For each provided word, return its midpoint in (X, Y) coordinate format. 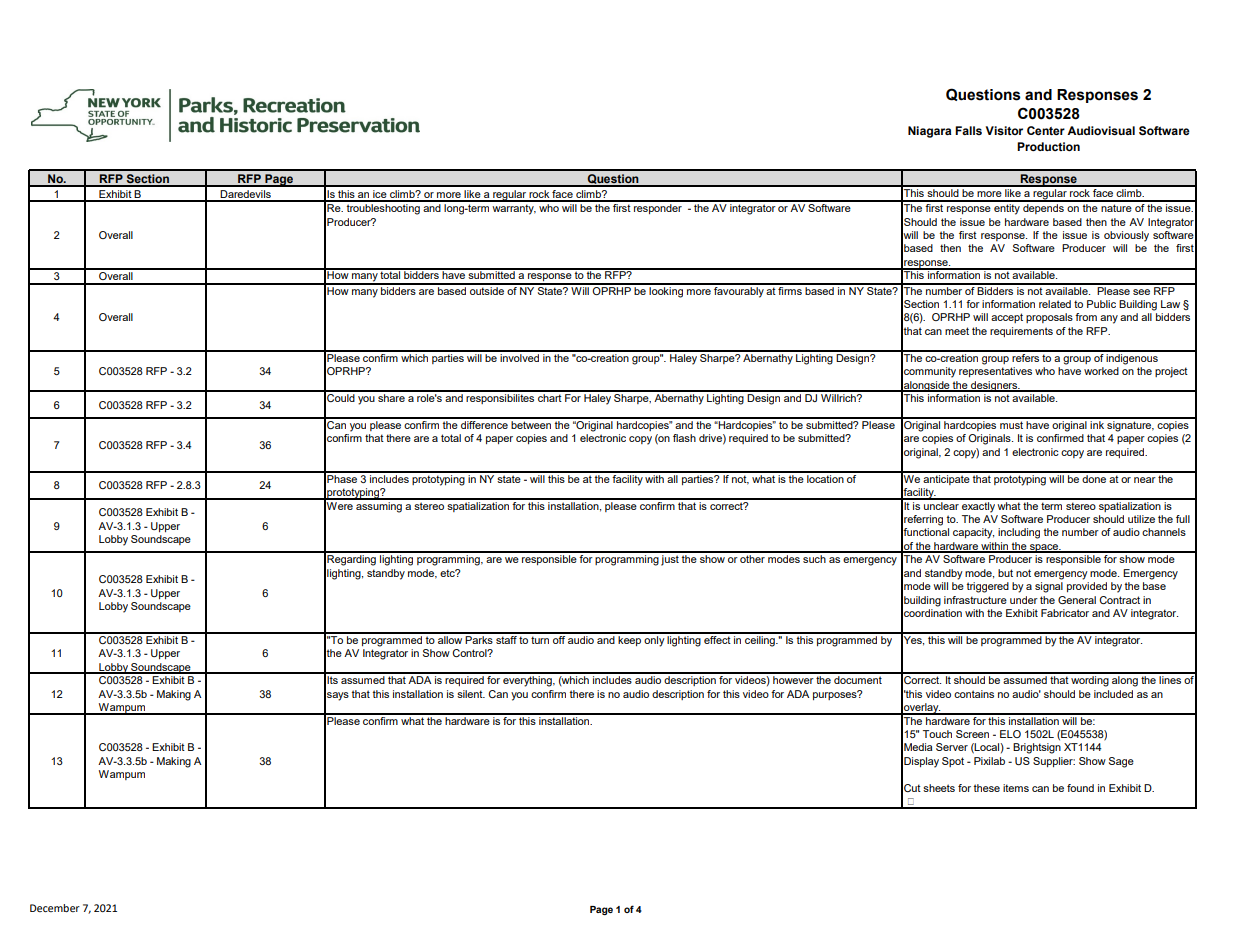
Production (1048, 146)
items (1016, 788)
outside (487, 289)
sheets (939, 788)
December (55, 908)
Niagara (929, 132)
